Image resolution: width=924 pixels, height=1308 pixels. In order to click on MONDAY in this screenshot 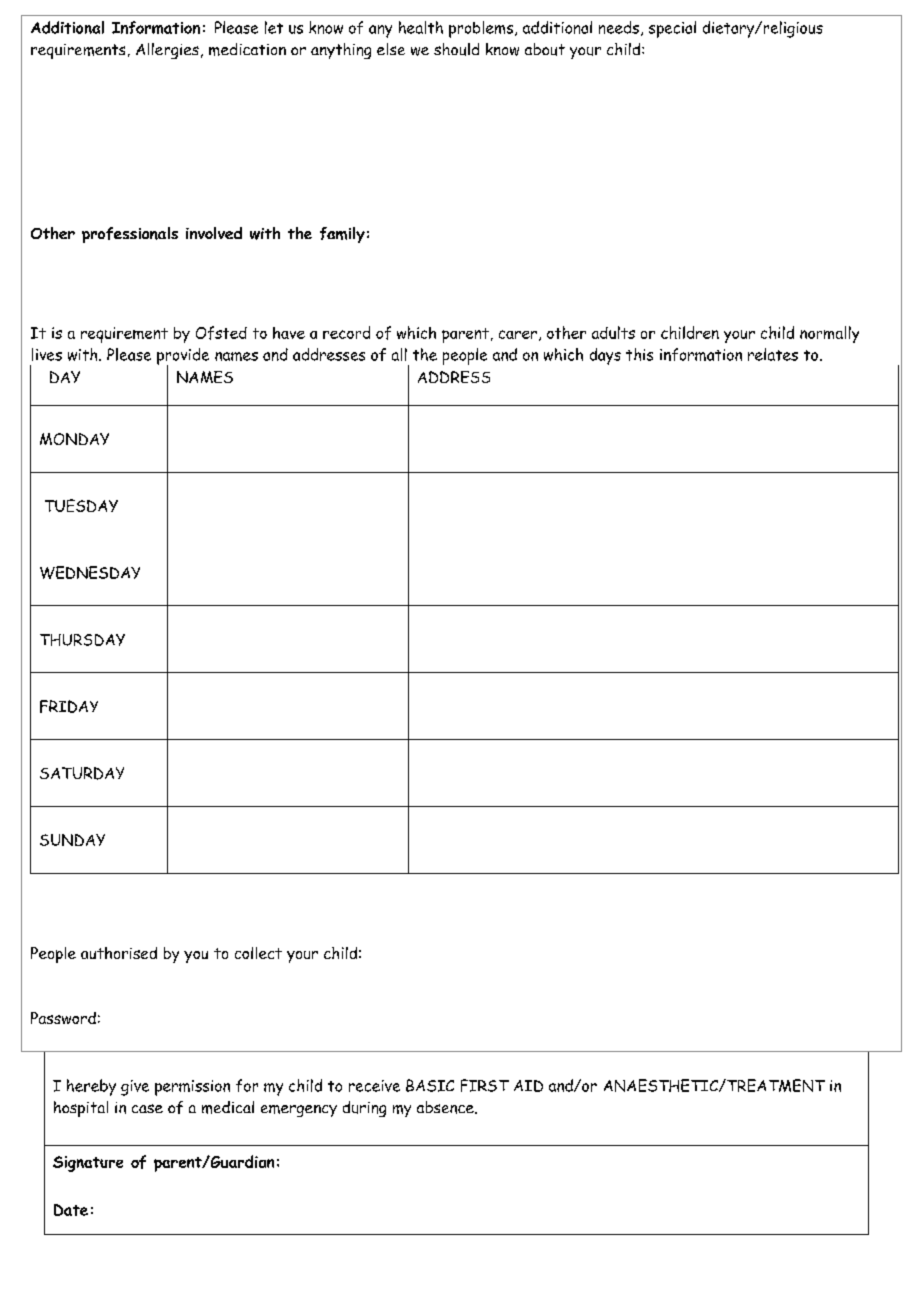, I will do `click(74, 439)`.
